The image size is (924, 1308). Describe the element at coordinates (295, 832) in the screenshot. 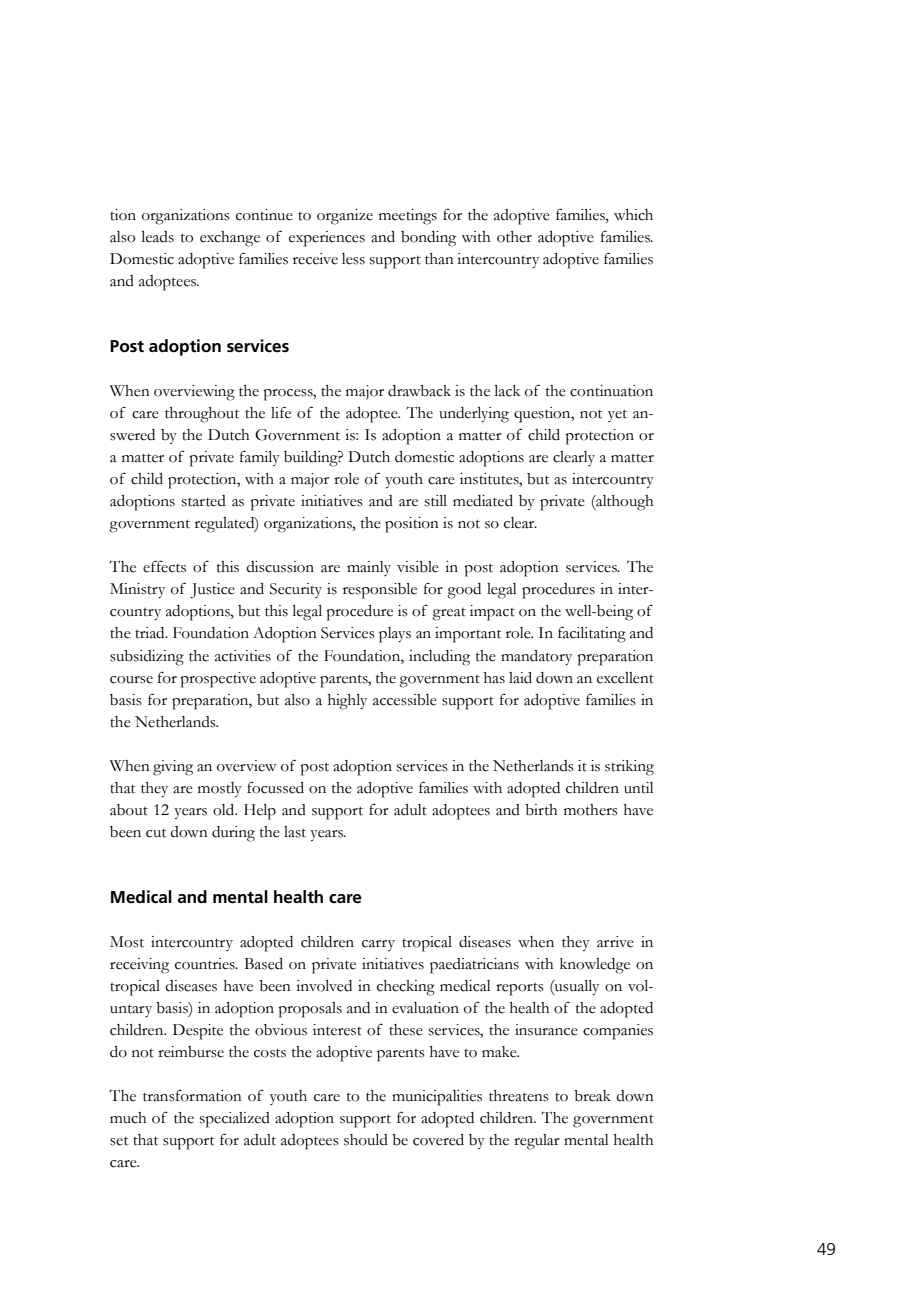

I see `last` at that location.
